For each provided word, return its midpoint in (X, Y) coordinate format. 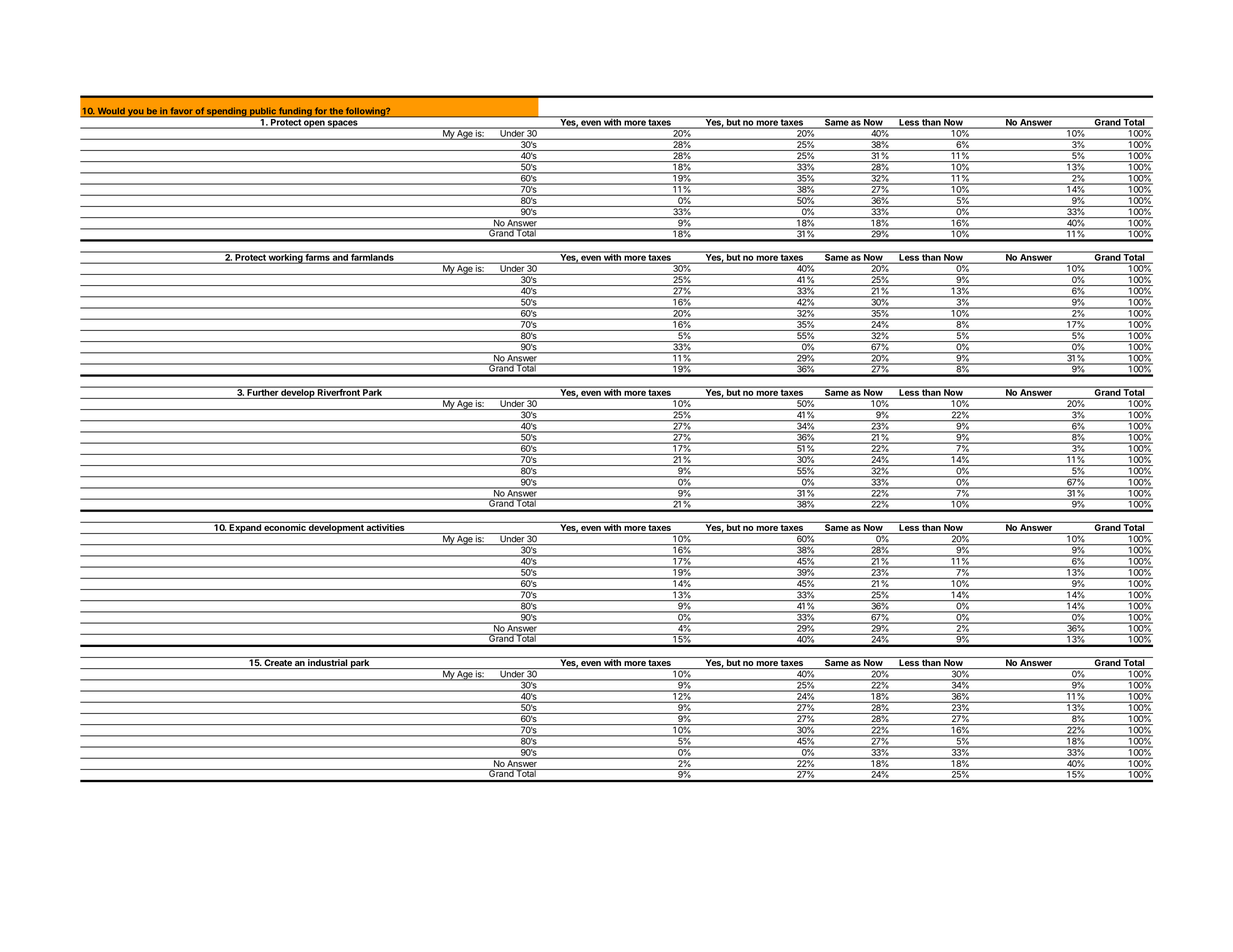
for (321, 112)
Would (111, 112)
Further (262, 391)
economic (285, 526)
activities (386, 526)
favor (181, 112)
